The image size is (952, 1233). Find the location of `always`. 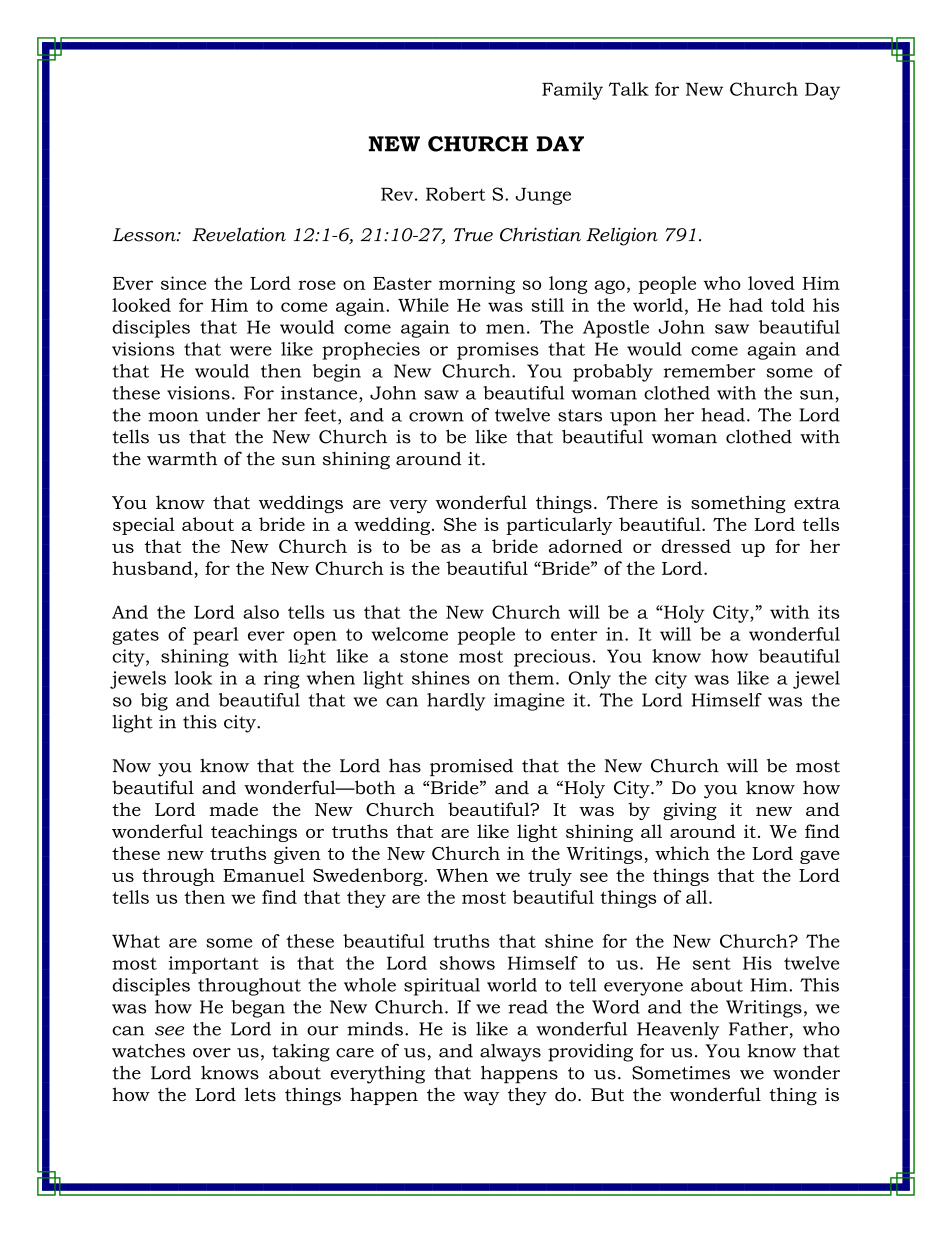

always is located at coordinates (510, 1053).
